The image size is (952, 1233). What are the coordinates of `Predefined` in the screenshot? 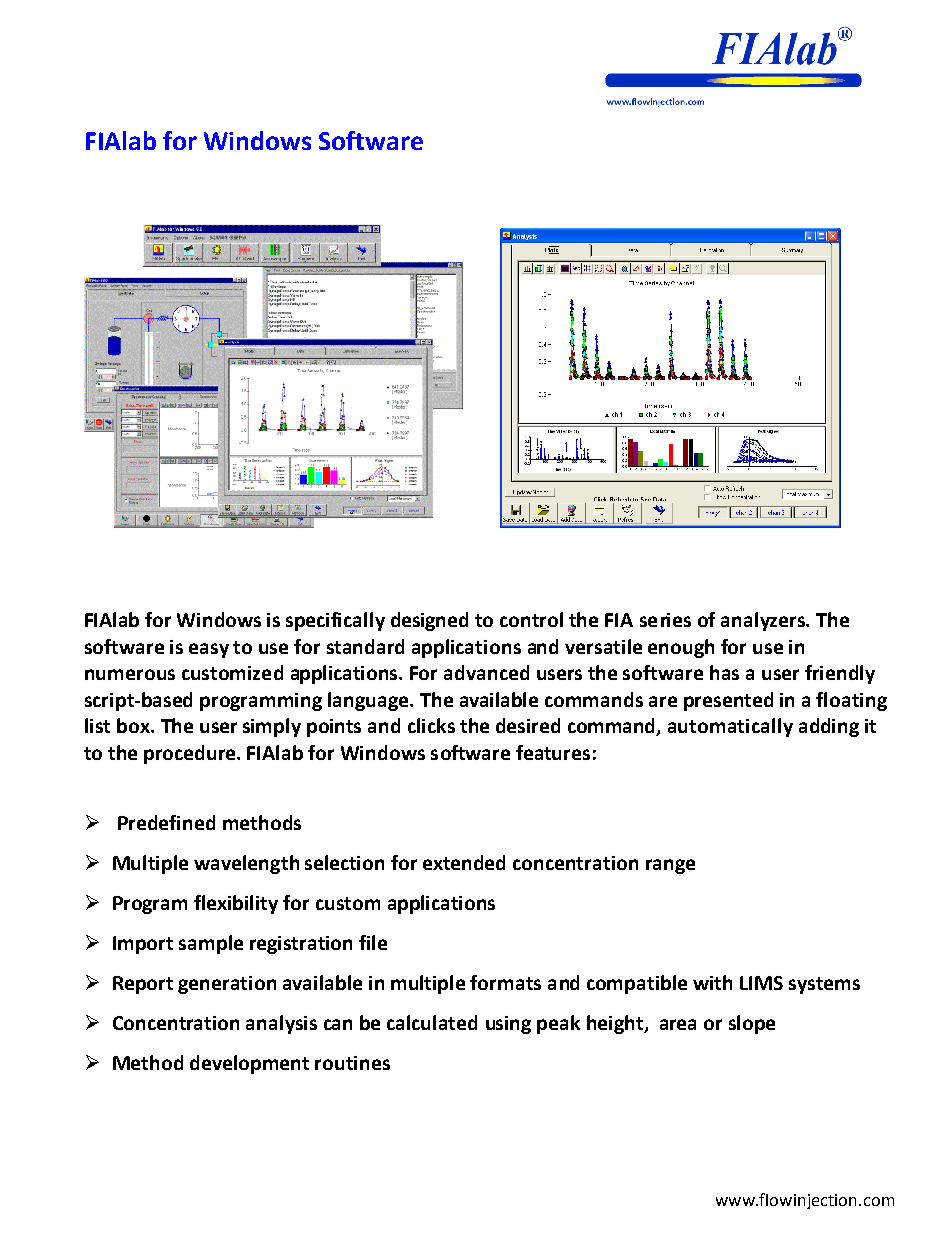 It's located at (166, 822).
